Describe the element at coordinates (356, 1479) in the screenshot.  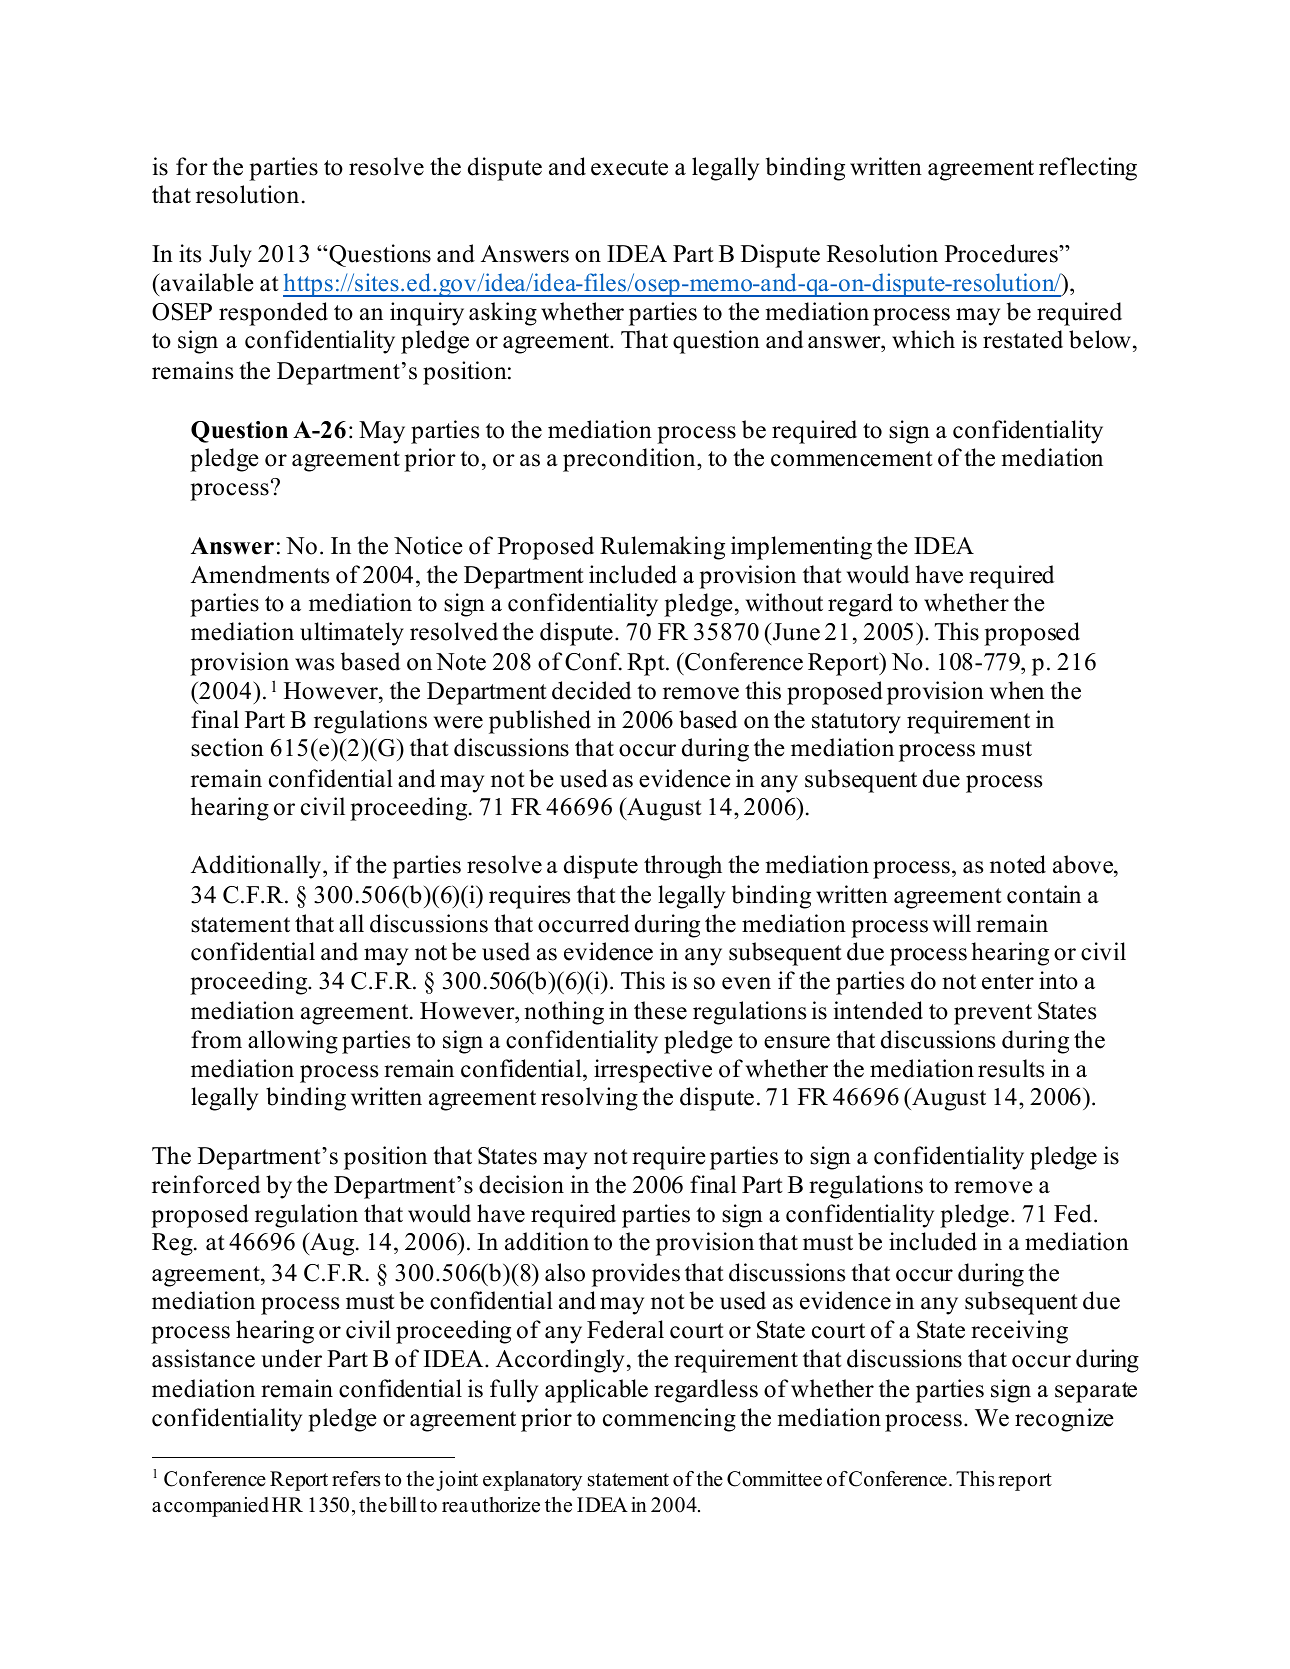
I see `refers` at that location.
